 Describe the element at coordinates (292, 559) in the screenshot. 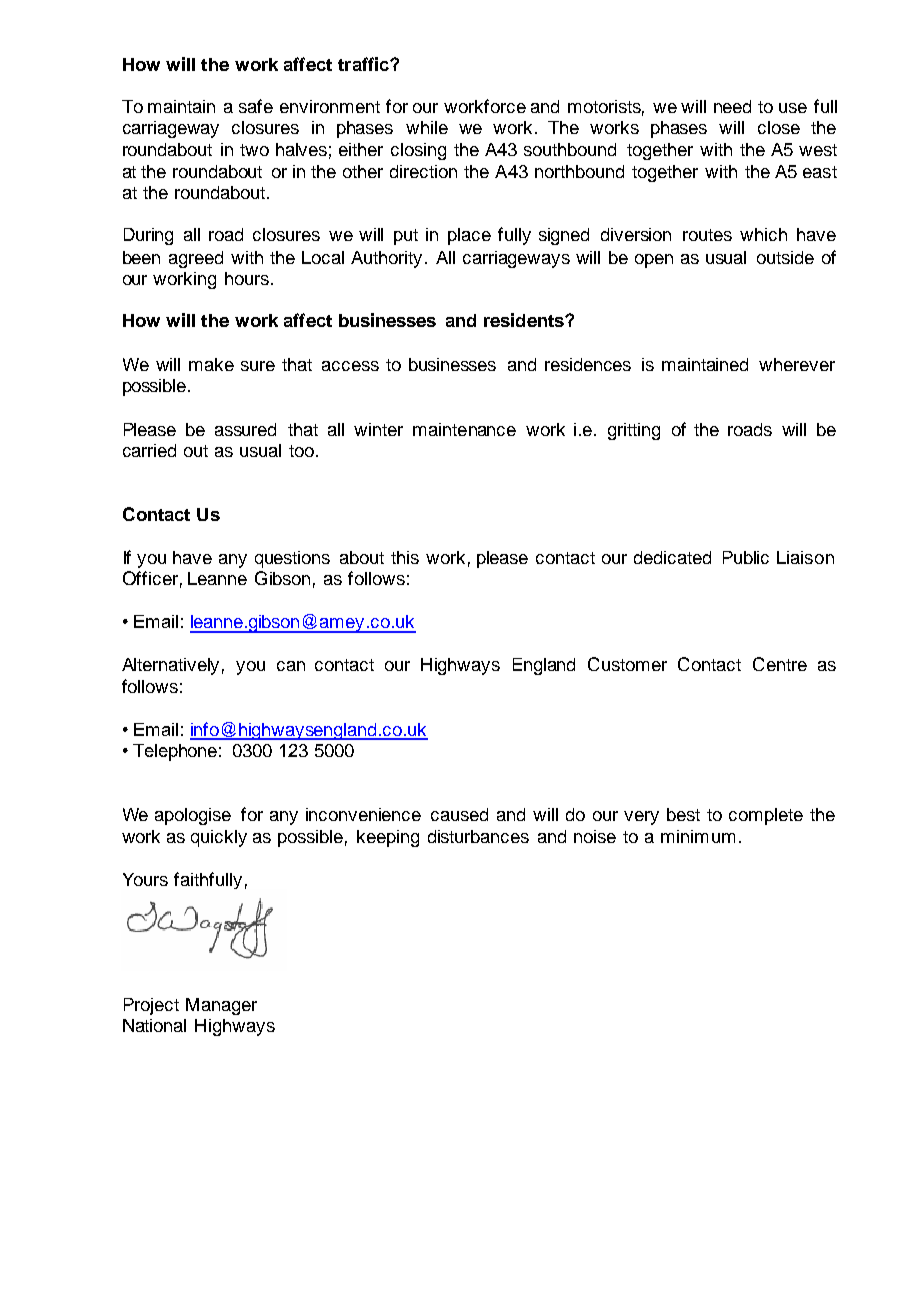

I see `questions` at that location.
